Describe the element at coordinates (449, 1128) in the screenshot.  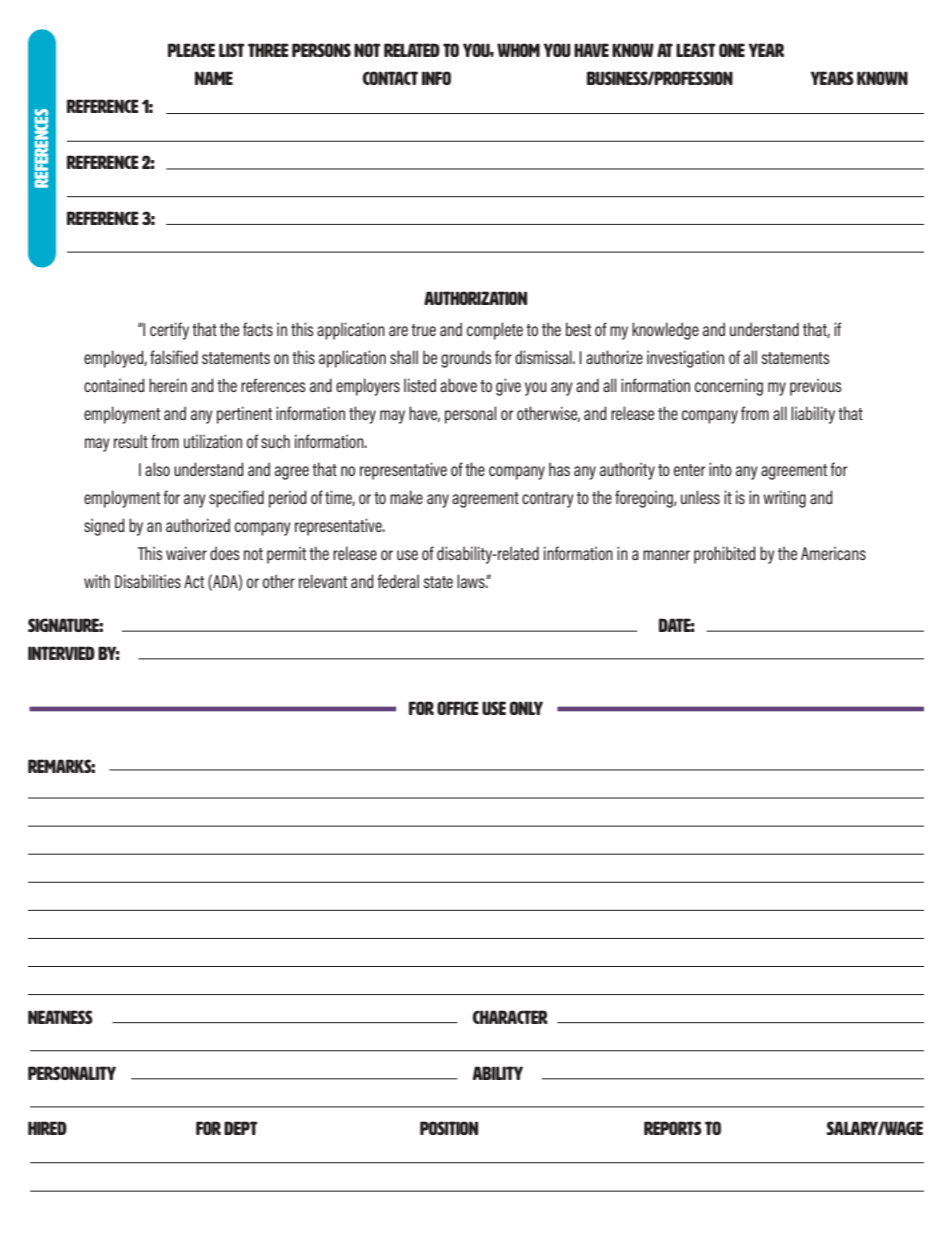
I see `Position` at that location.
